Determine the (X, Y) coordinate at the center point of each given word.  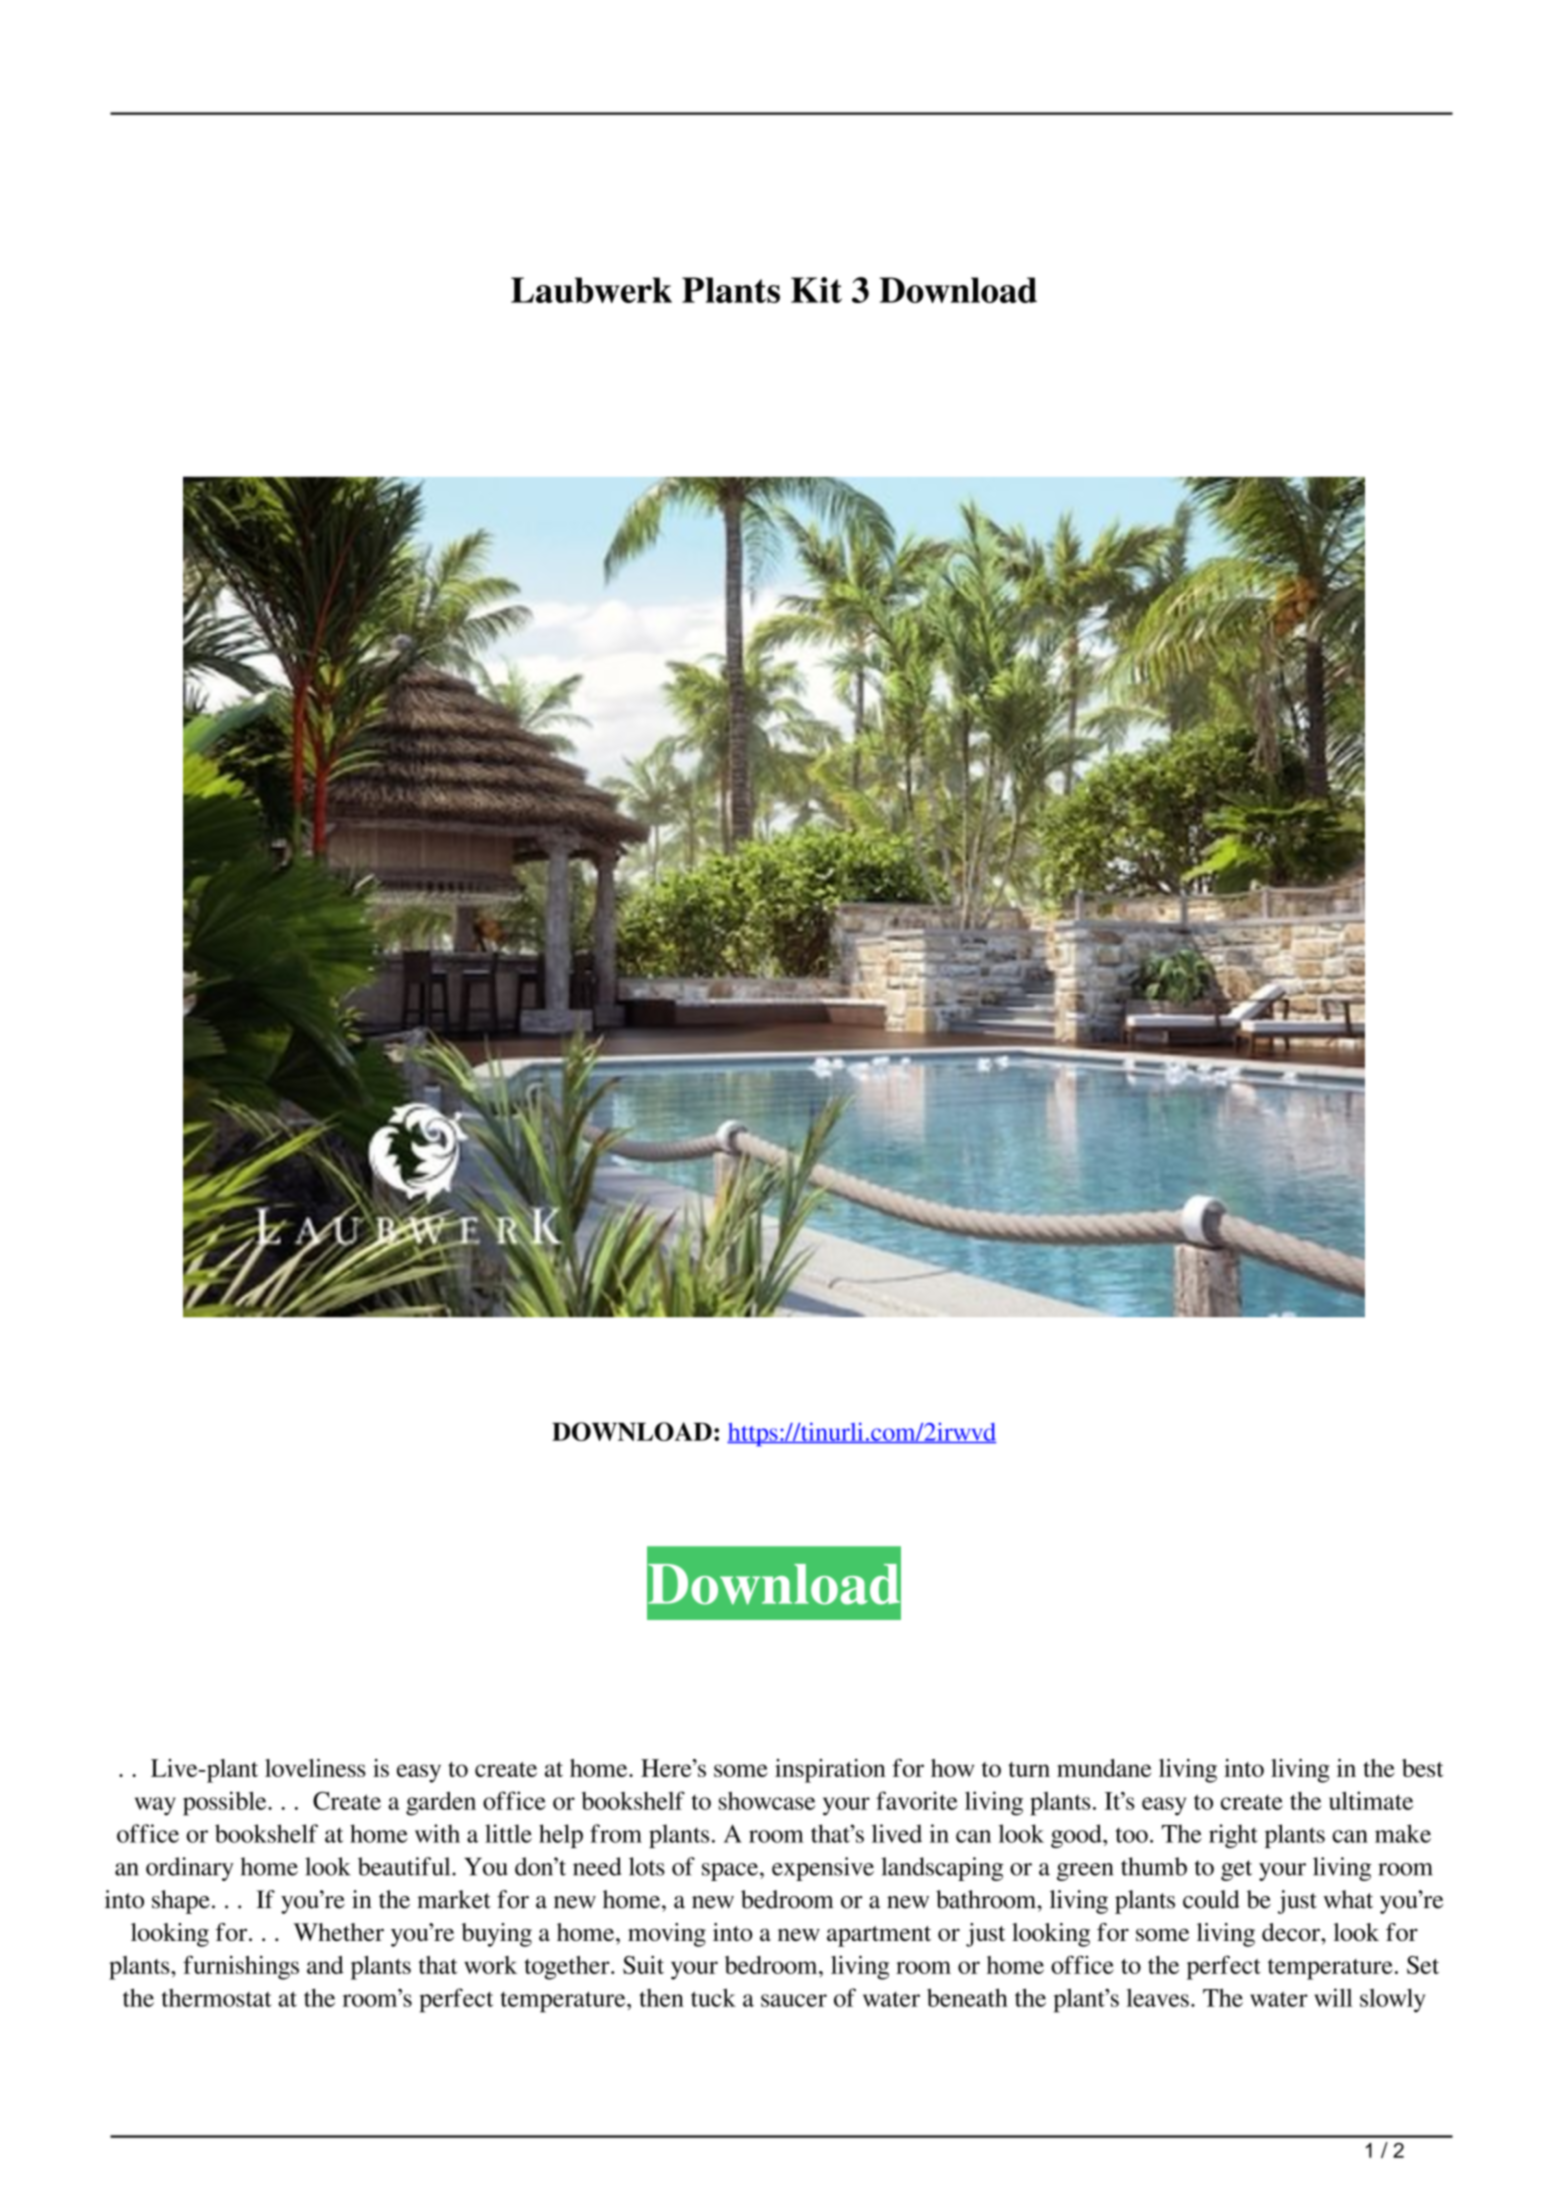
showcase (767, 1800)
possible (226, 1803)
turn (1029, 1769)
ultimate (1371, 1800)
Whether (338, 1932)
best (1422, 1768)
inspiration (830, 1771)
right (1233, 1836)
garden (441, 1803)
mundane (1104, 1768)
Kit (816, 290)
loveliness (315, 1768)
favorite (917, 1800)
